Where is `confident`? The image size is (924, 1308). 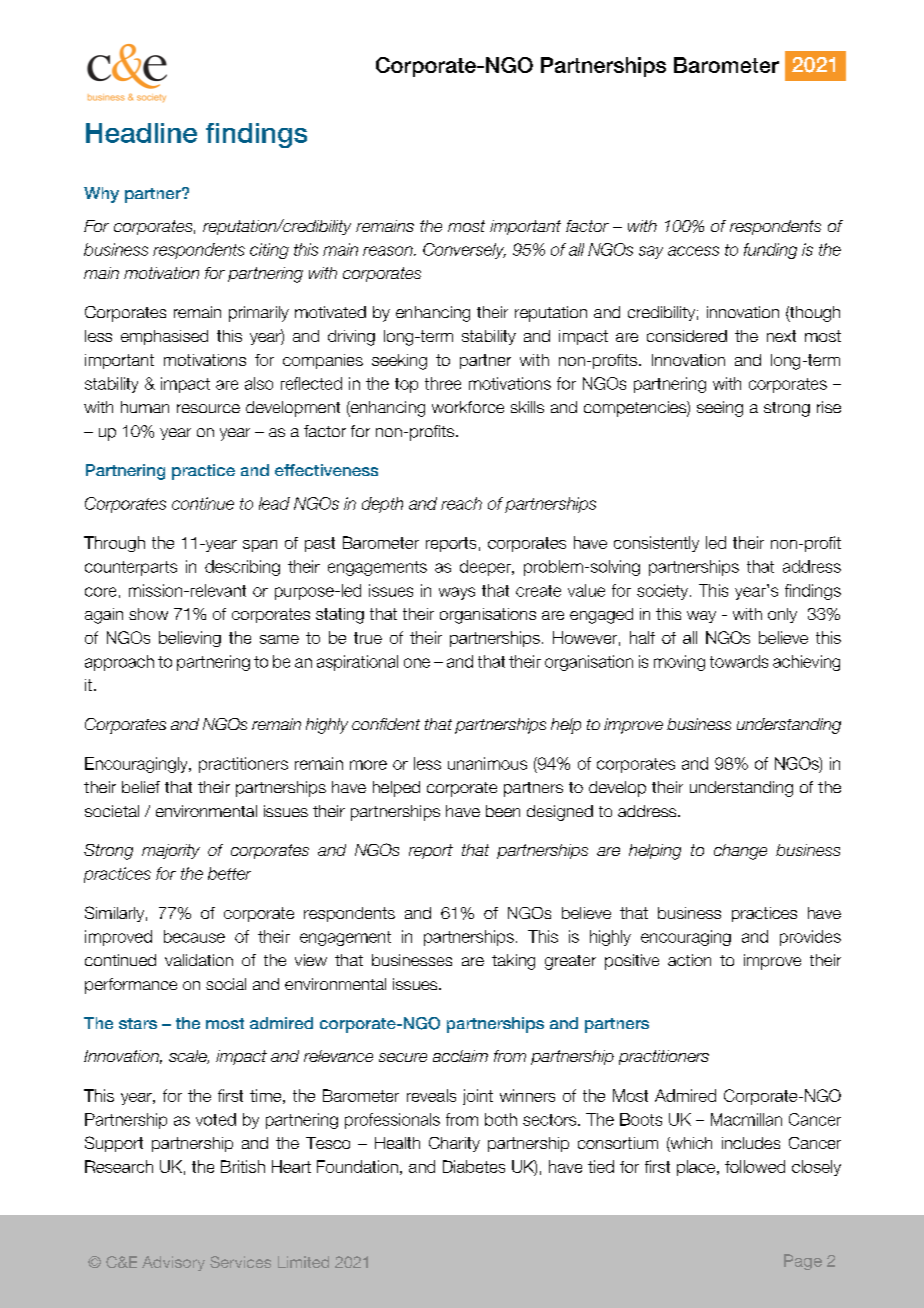 confident is located at coordinates (386, 724).
